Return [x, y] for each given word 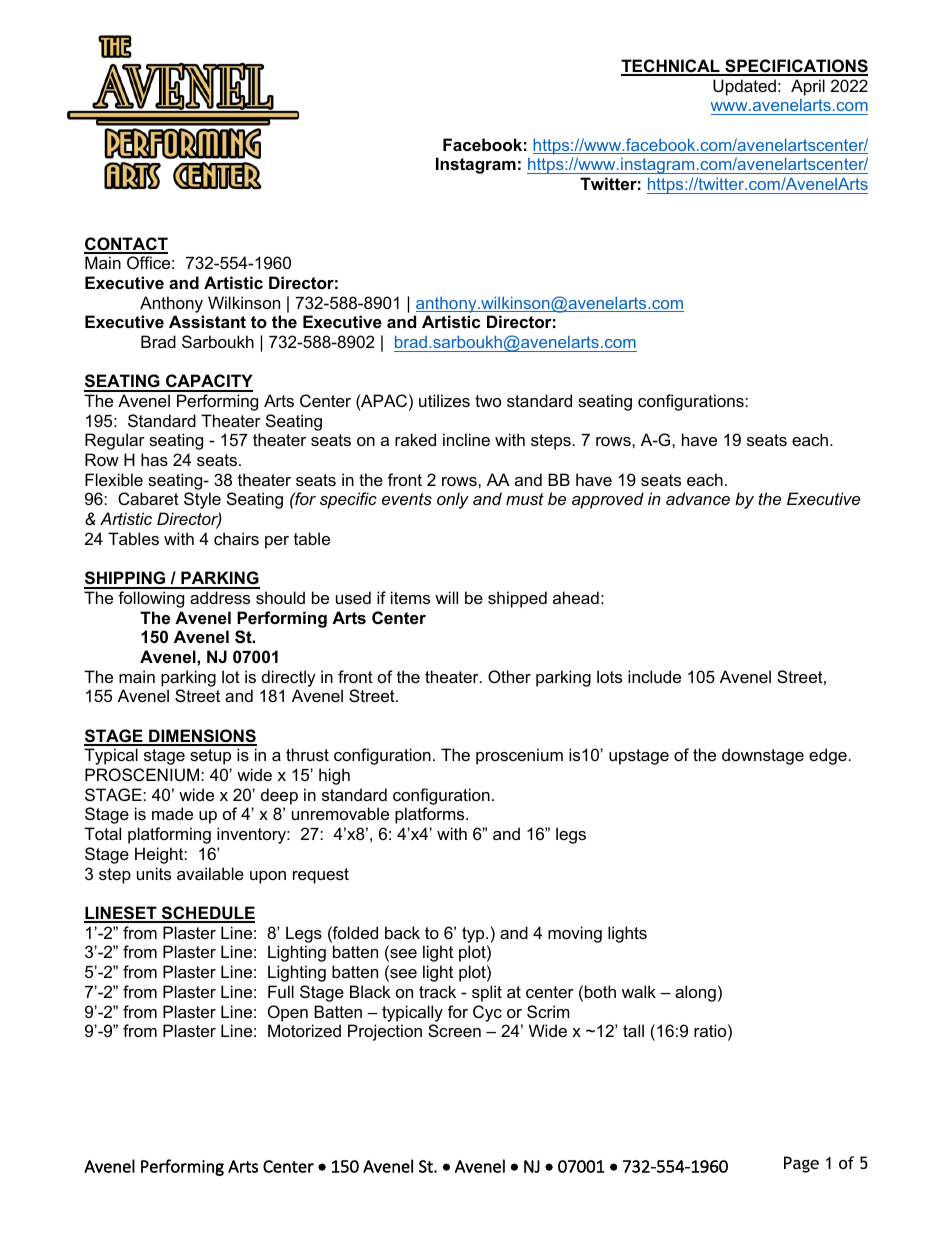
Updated [744, 87]
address [220, 597]
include [654, 676]
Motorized [304, 1030]
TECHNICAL [671, 67]
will [446, 597]
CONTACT [126, 245]
